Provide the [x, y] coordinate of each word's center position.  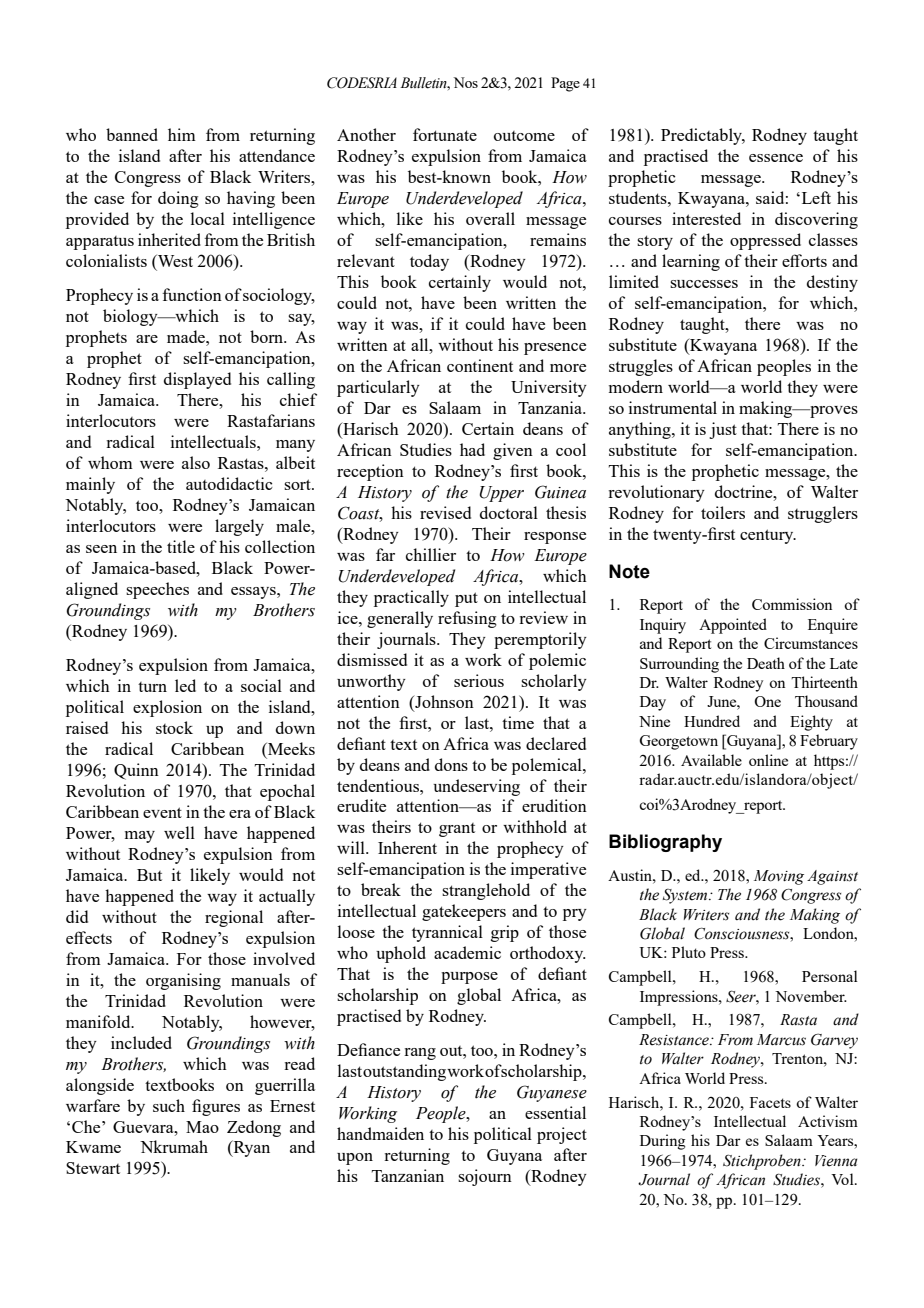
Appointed [733, 626]
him [182, 134]
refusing [467, 619]
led [185, 685]
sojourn [485, 1177]
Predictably [703, 136]
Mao [202, 1127]
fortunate [445, 134]
